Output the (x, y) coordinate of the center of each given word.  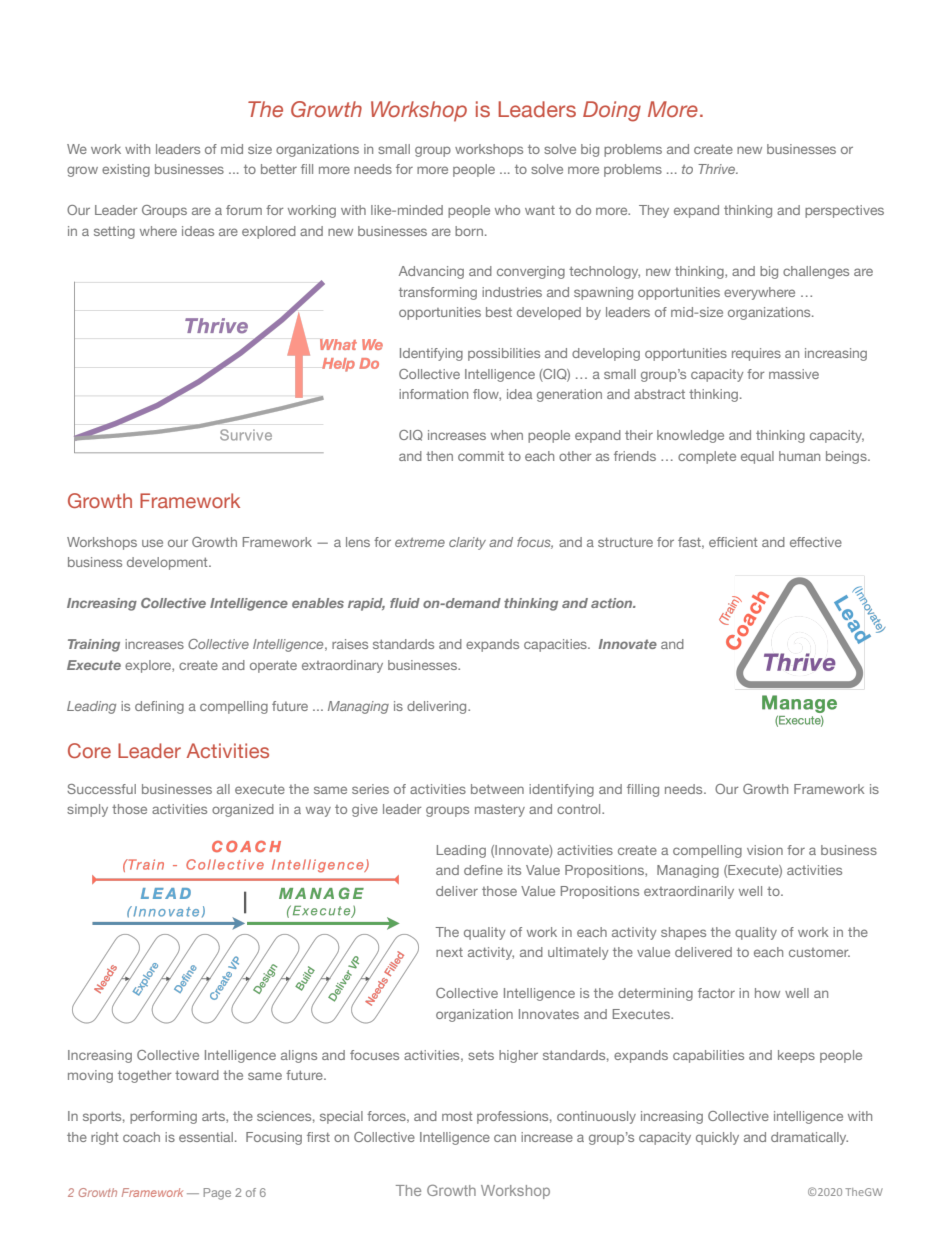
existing (126, 170)
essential (206, 1137)
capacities (556, 645)
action (613, 603)
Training (94, 645)
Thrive (718, 169)
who (507, 210)
